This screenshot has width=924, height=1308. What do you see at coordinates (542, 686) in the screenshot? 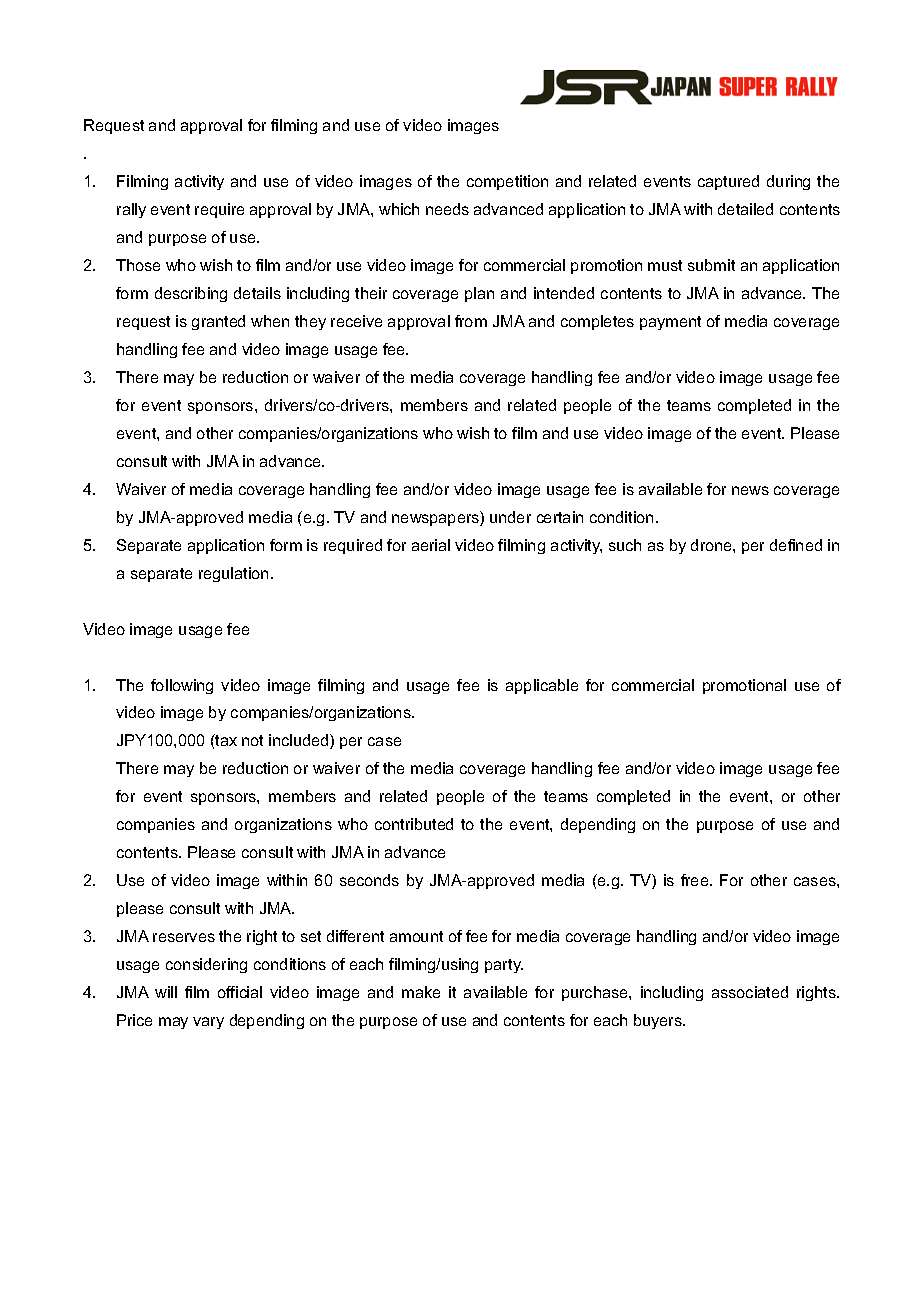
I see `applicable` at bounding box center [542, 686].
